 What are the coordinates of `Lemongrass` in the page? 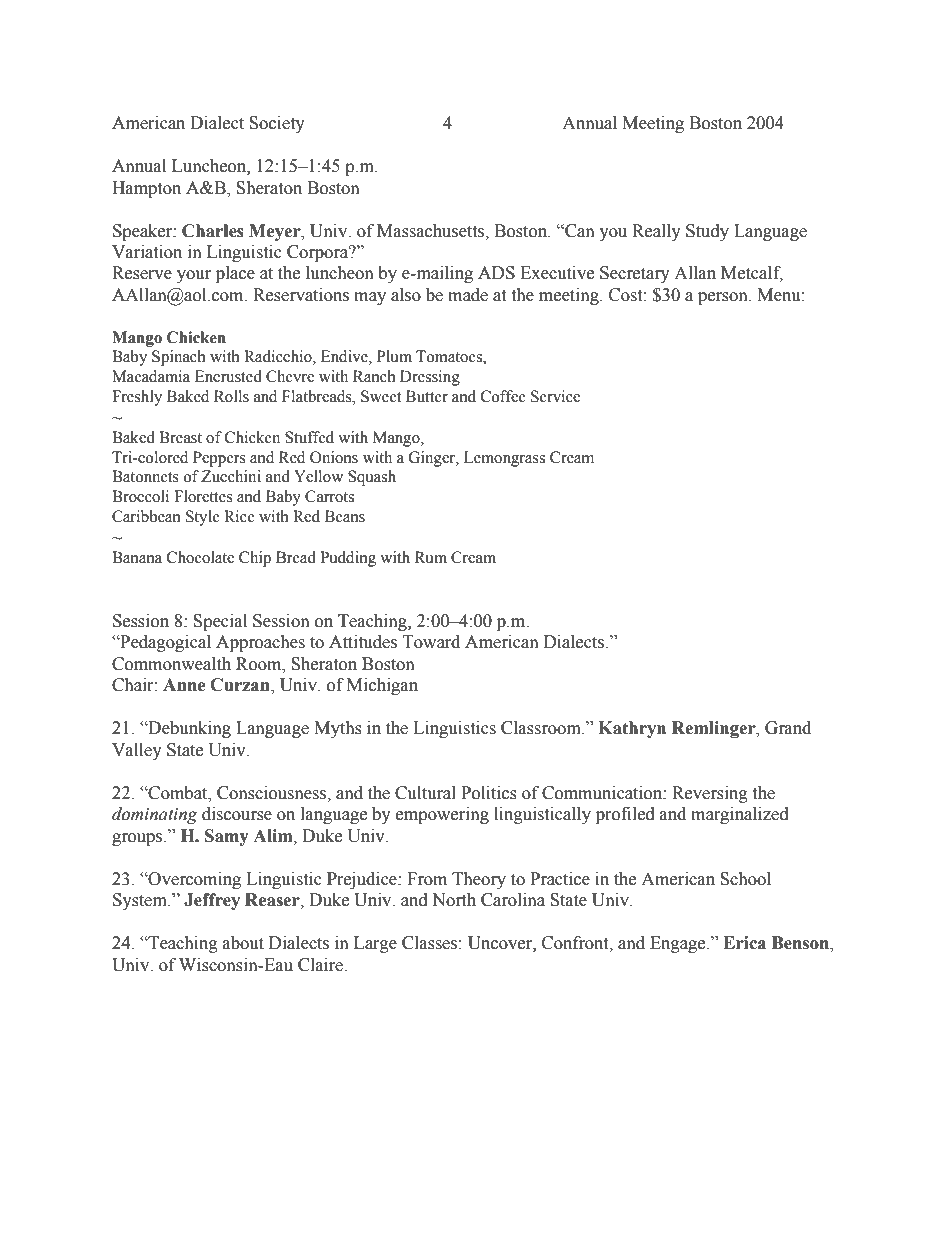 It's located at (504, 459).
